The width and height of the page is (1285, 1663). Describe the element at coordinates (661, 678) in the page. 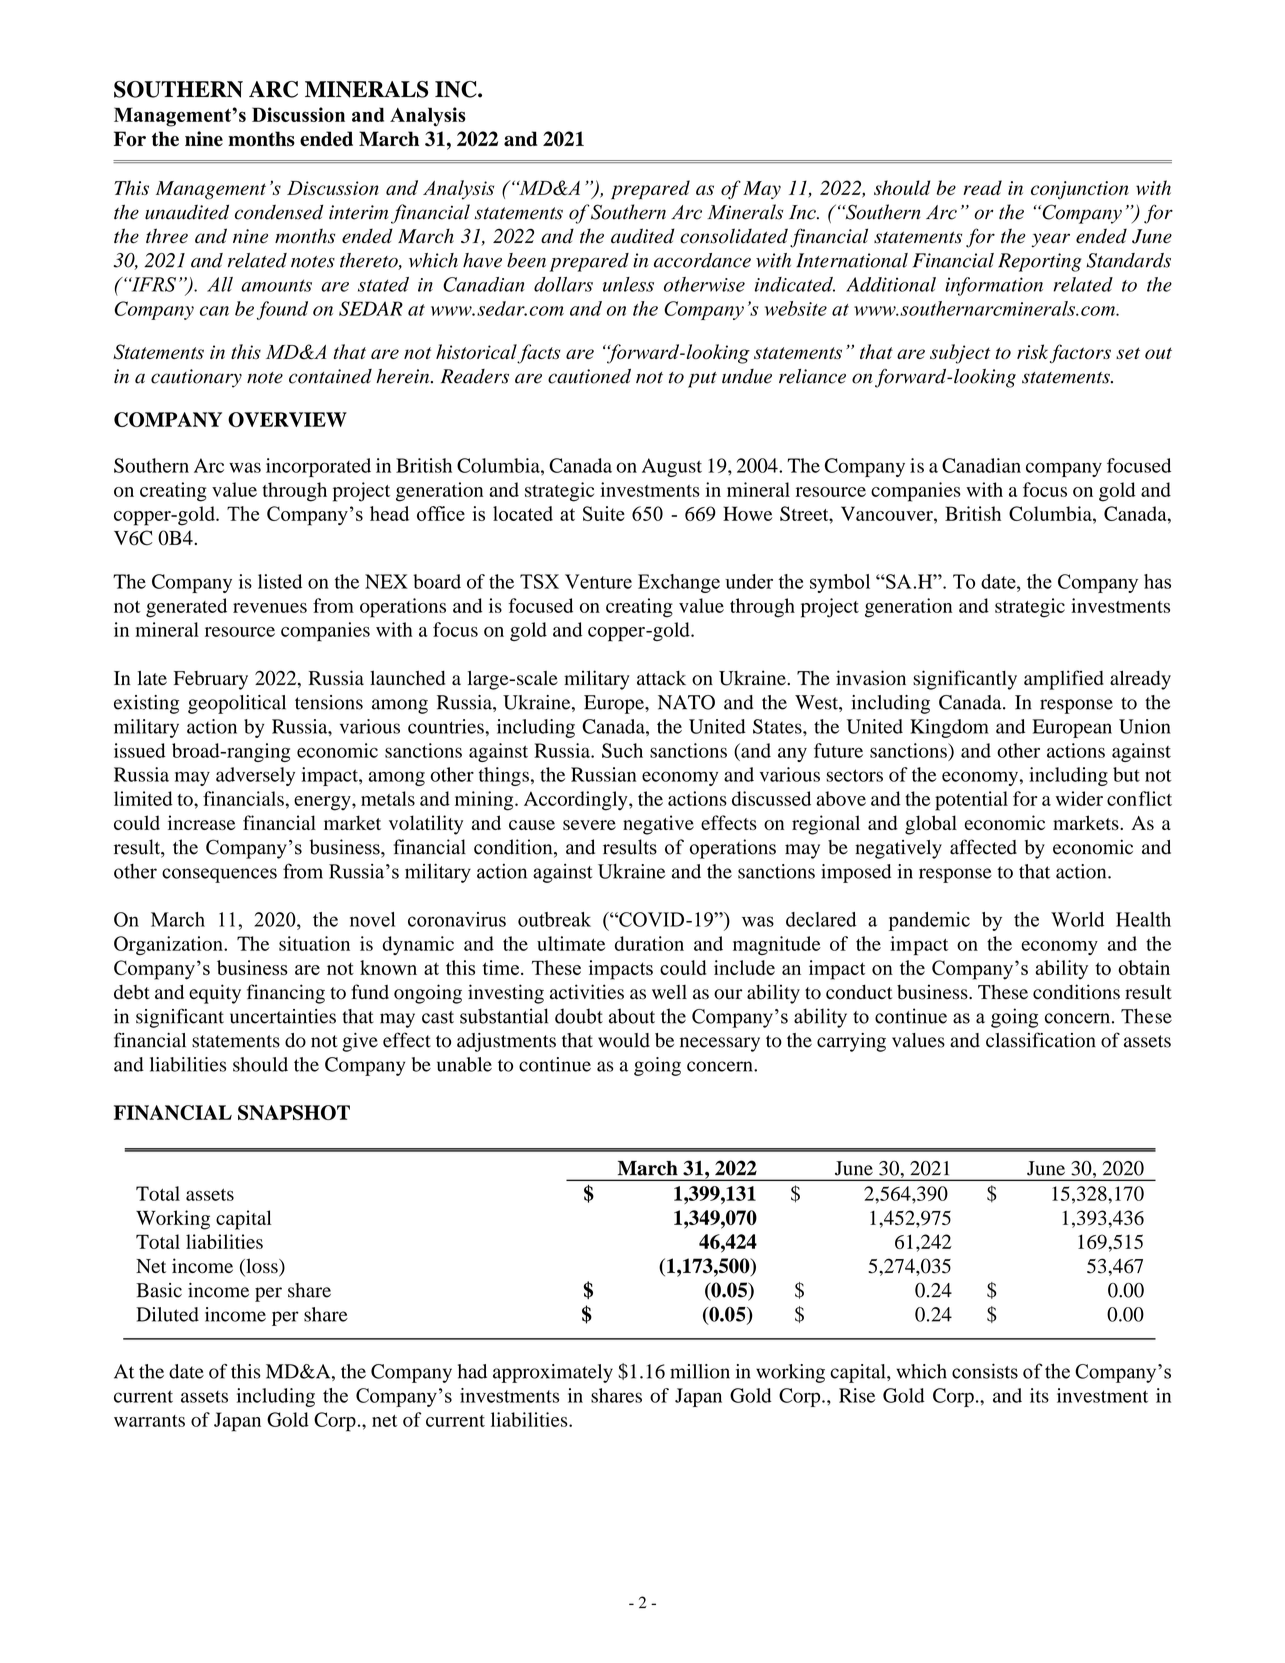

I see `attack` at that location.
